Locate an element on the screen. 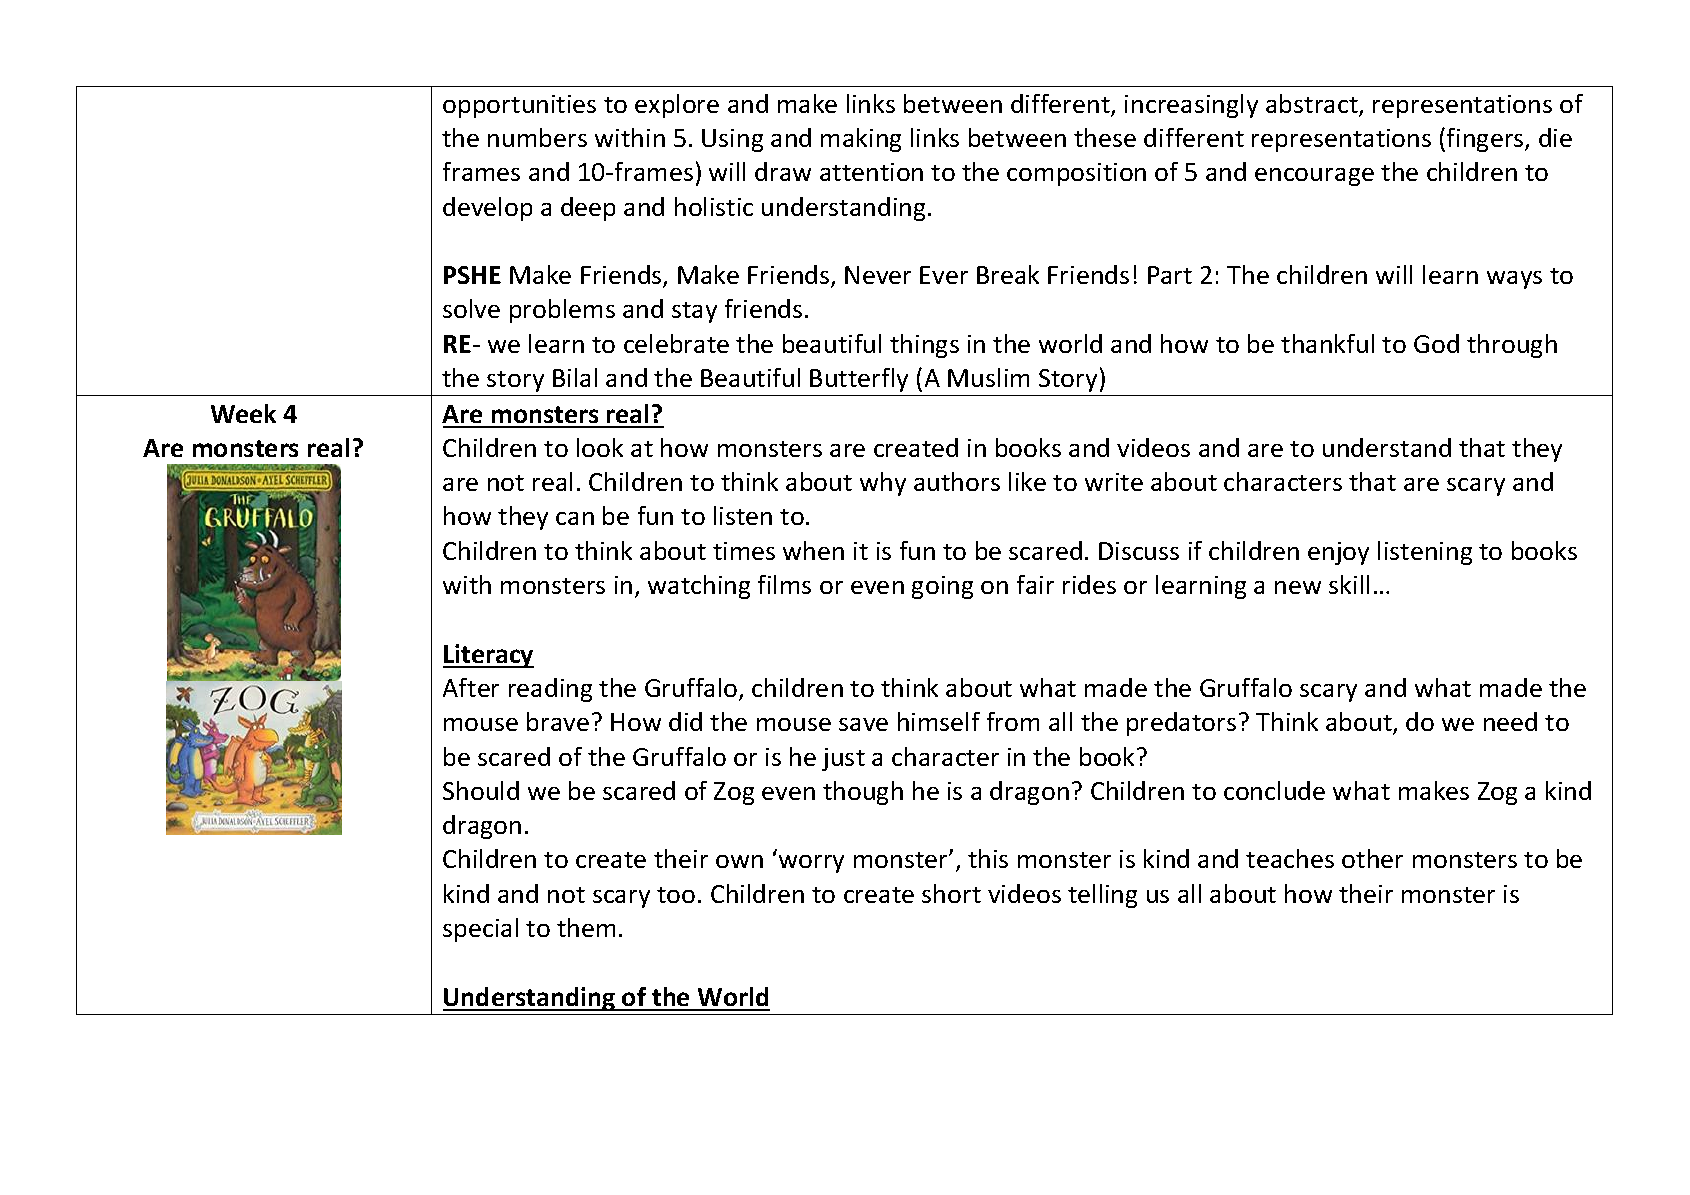 This screenshot has height=1195, width=1690. can is located at coordinates (575, 518).
